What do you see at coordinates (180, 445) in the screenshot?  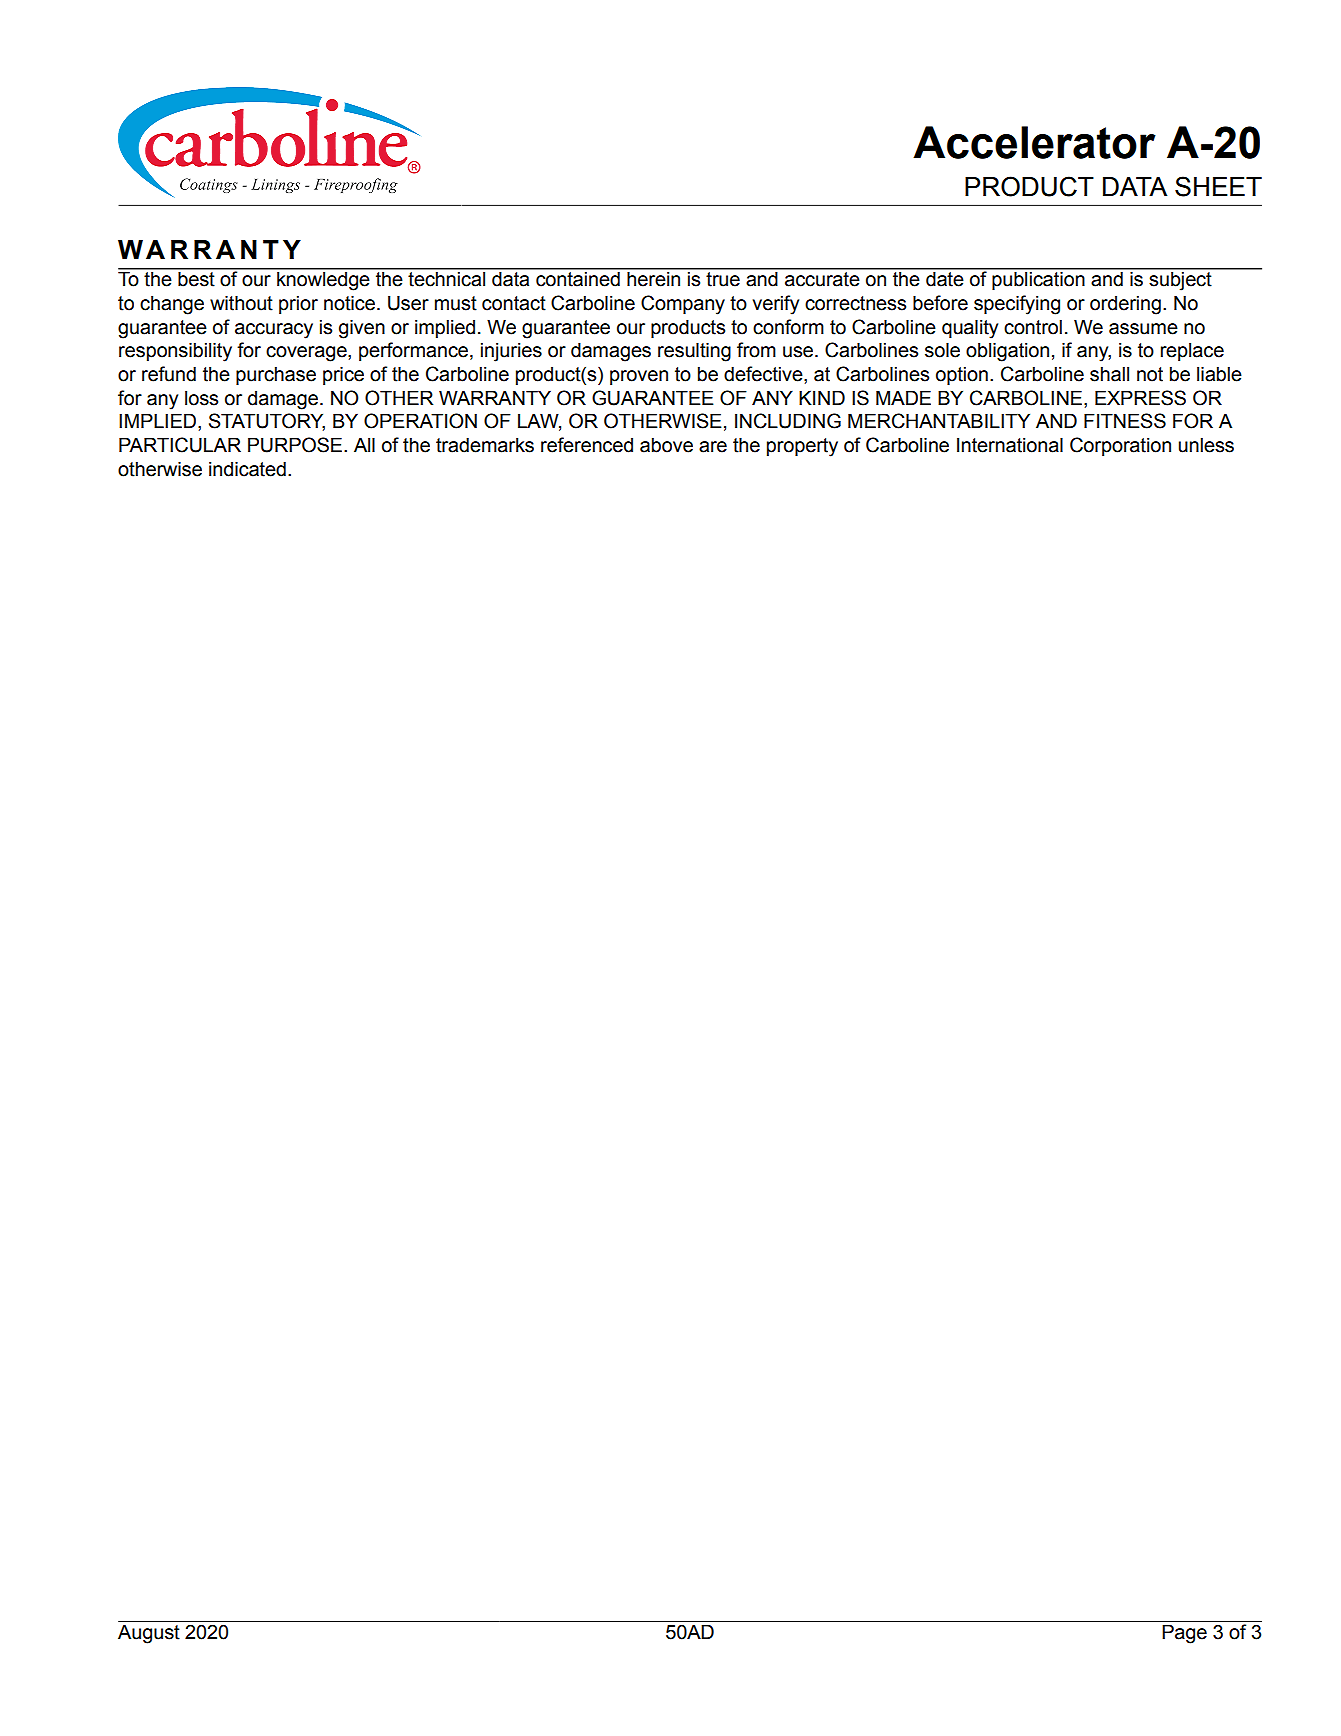 I see `PARTICULAR` at bounding box center [180, 445].
